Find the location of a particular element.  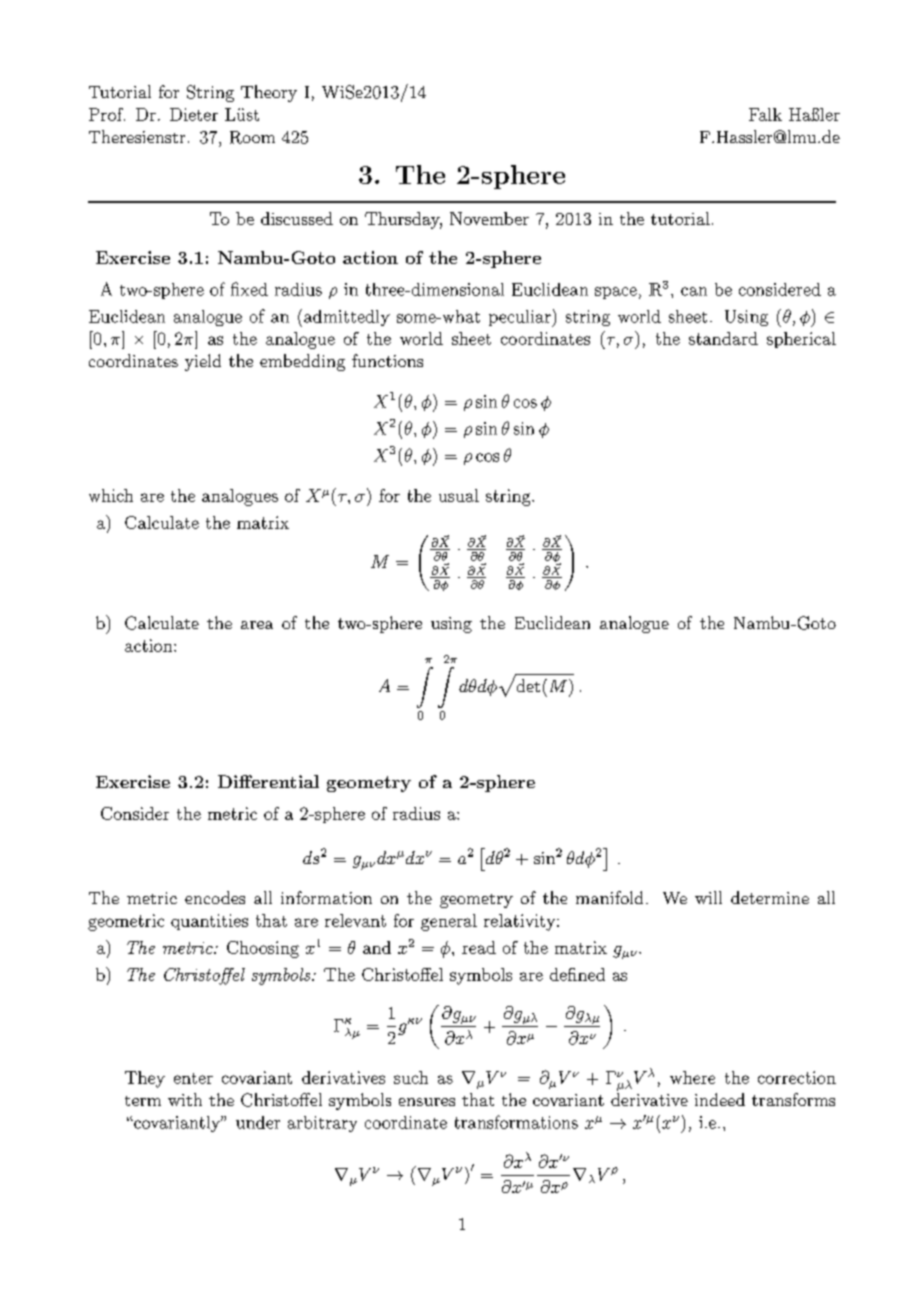

ensures is located at coordinates (427, 1102).
